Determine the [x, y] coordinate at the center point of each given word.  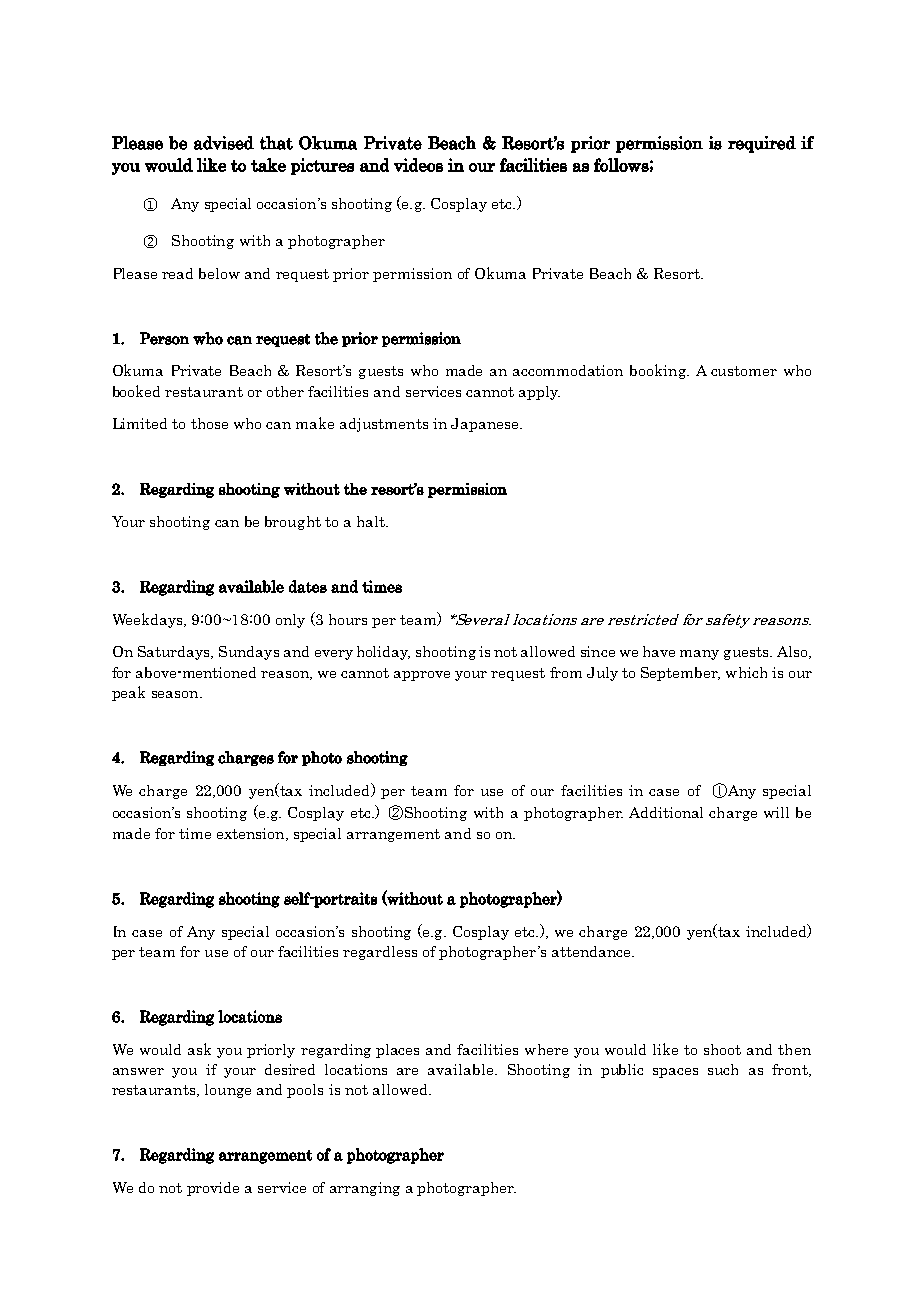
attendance [592, 951]
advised [224, 143]
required [762, 144]
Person [164, 338]
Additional [666, 812]
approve [422, 676]
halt [372, 521]
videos [418, 165]
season [176, 694]
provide [213, 1189]
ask [199, 1049]
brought [293, 523]
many [699, 655]
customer [744, 371]
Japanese [486, 425]
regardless [380, 953]
